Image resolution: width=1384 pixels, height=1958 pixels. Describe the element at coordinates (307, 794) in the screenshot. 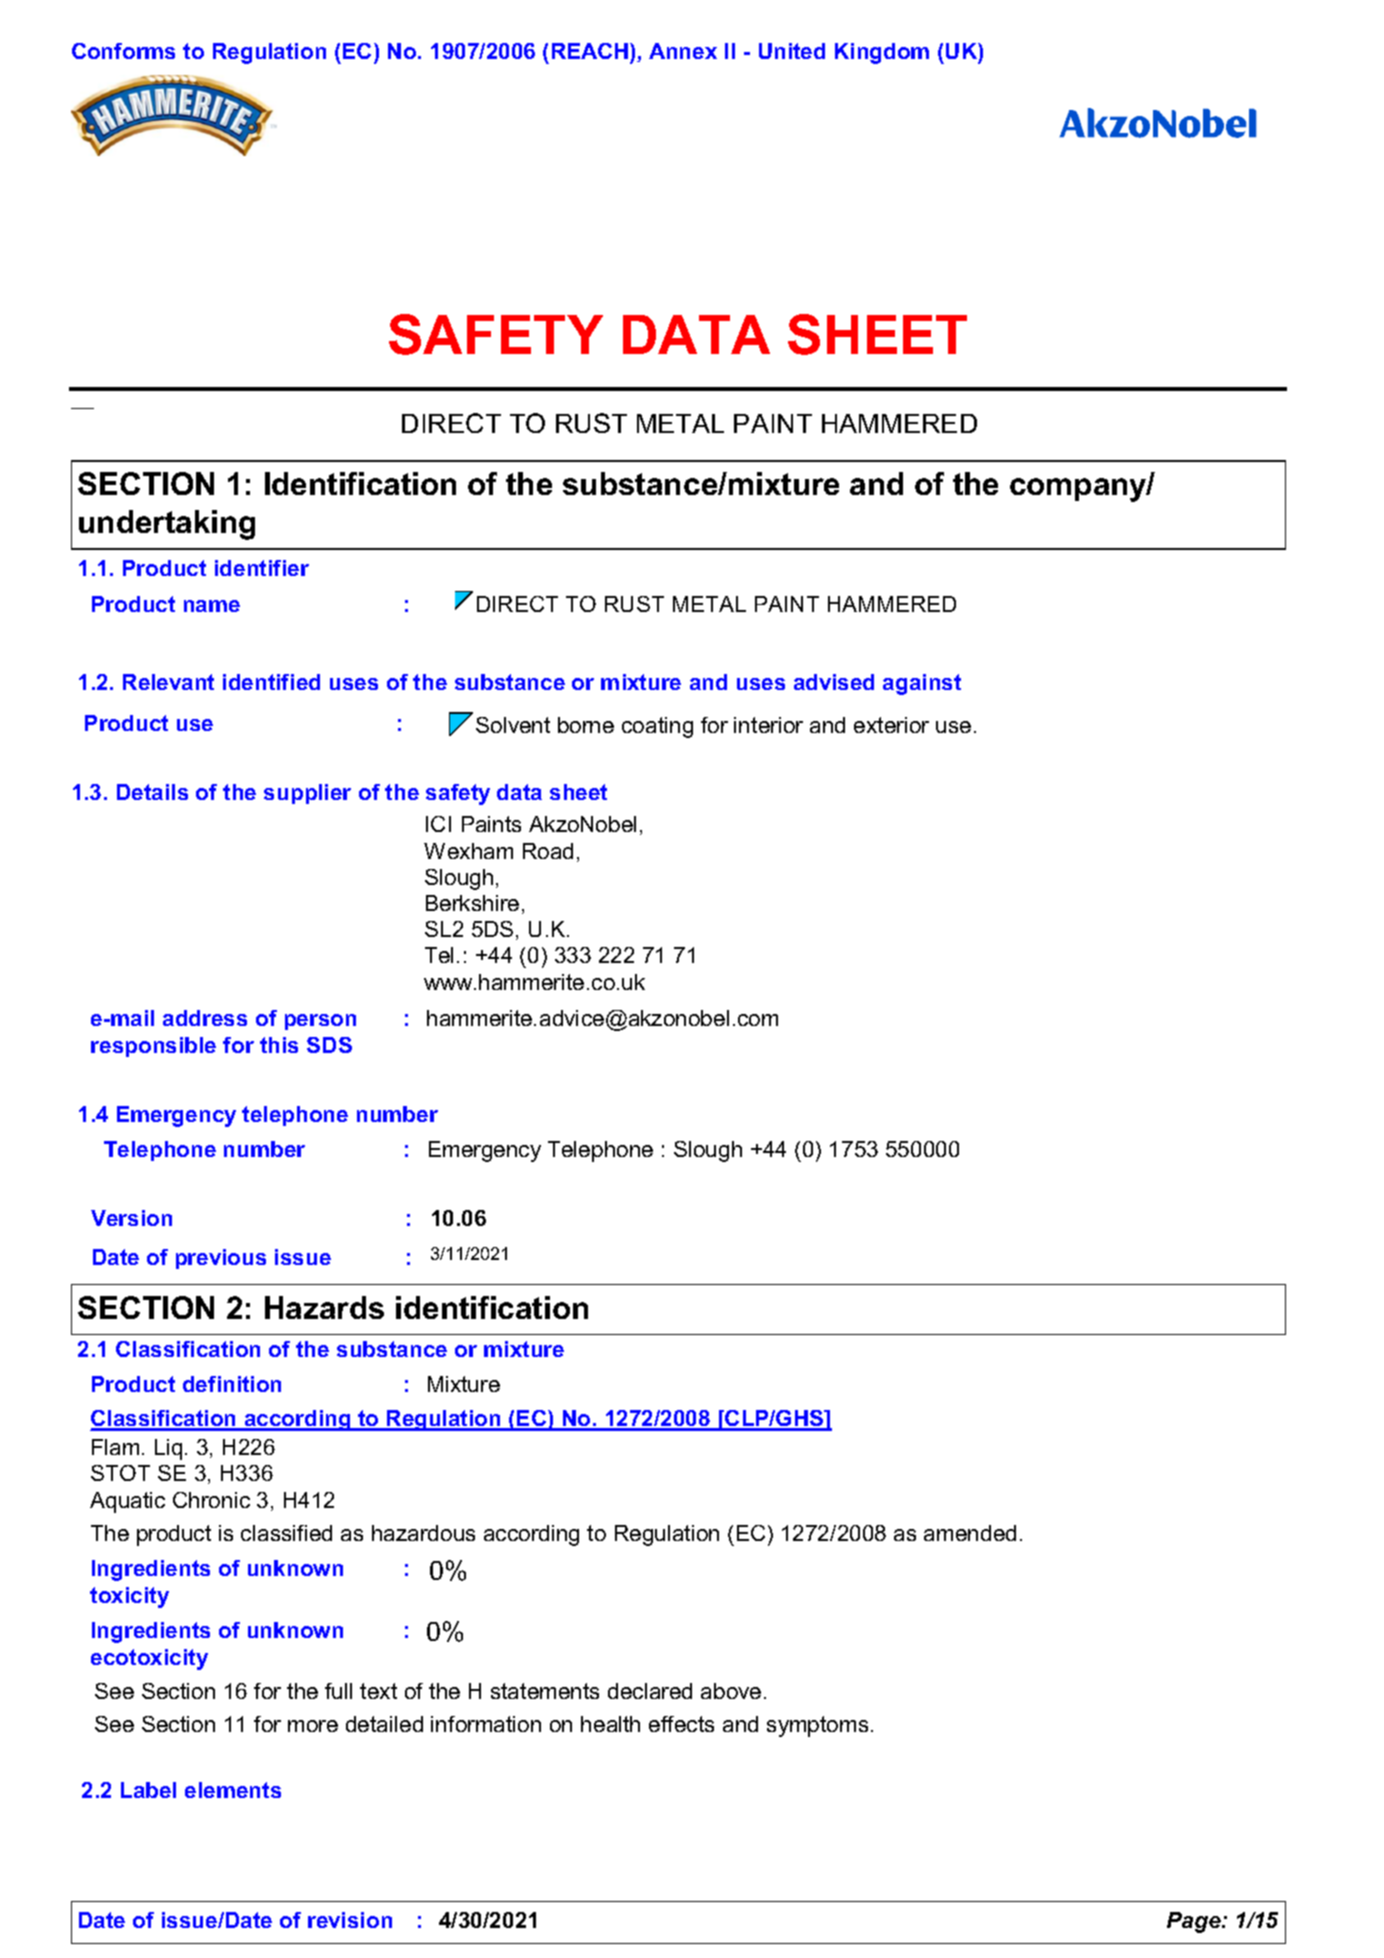

I see `supplier` at that location.
